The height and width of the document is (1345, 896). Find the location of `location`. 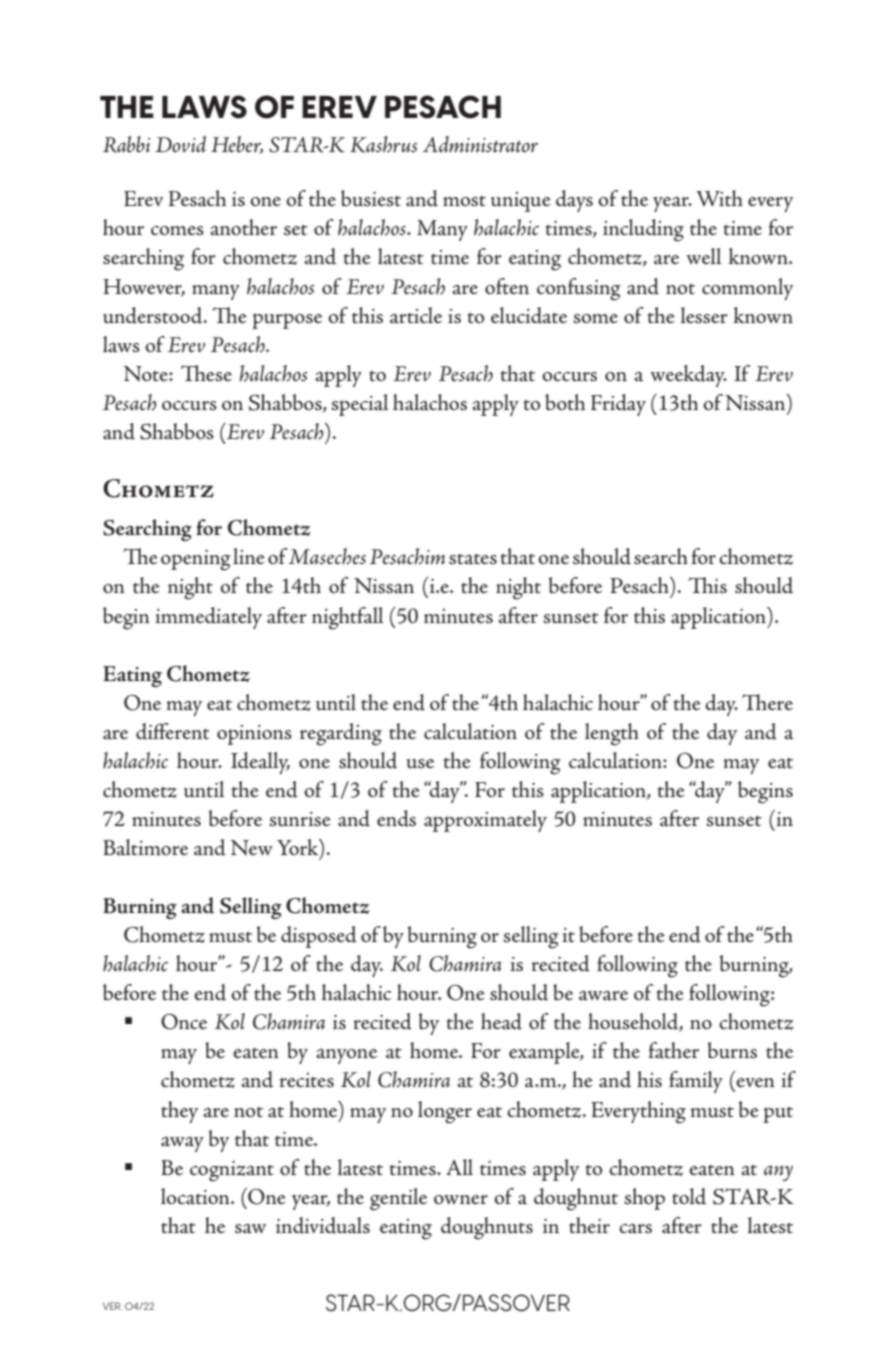

location is located at coordinates (196, 1196).
